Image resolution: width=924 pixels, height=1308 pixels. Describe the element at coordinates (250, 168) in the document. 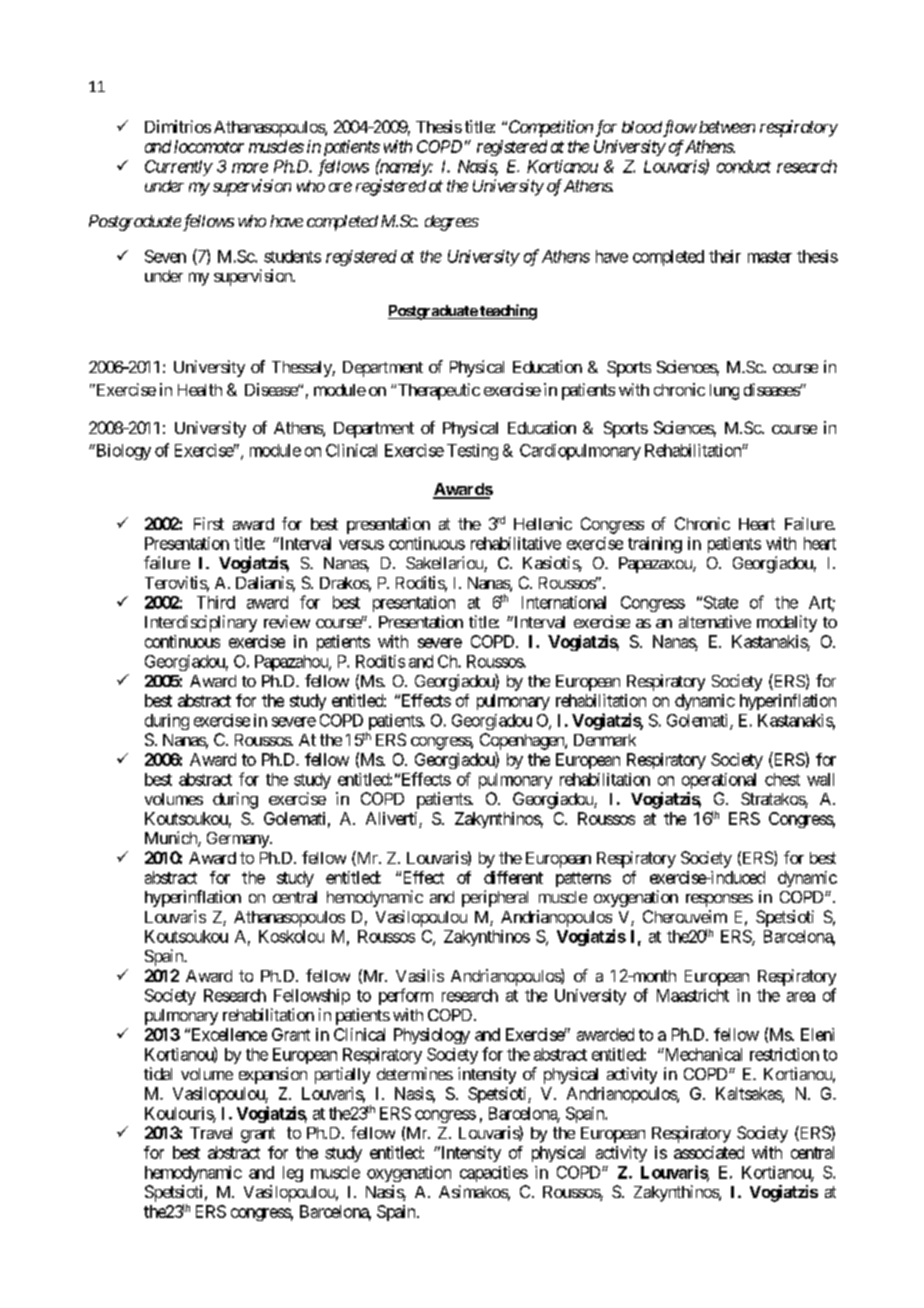

I see `more` at that location.
